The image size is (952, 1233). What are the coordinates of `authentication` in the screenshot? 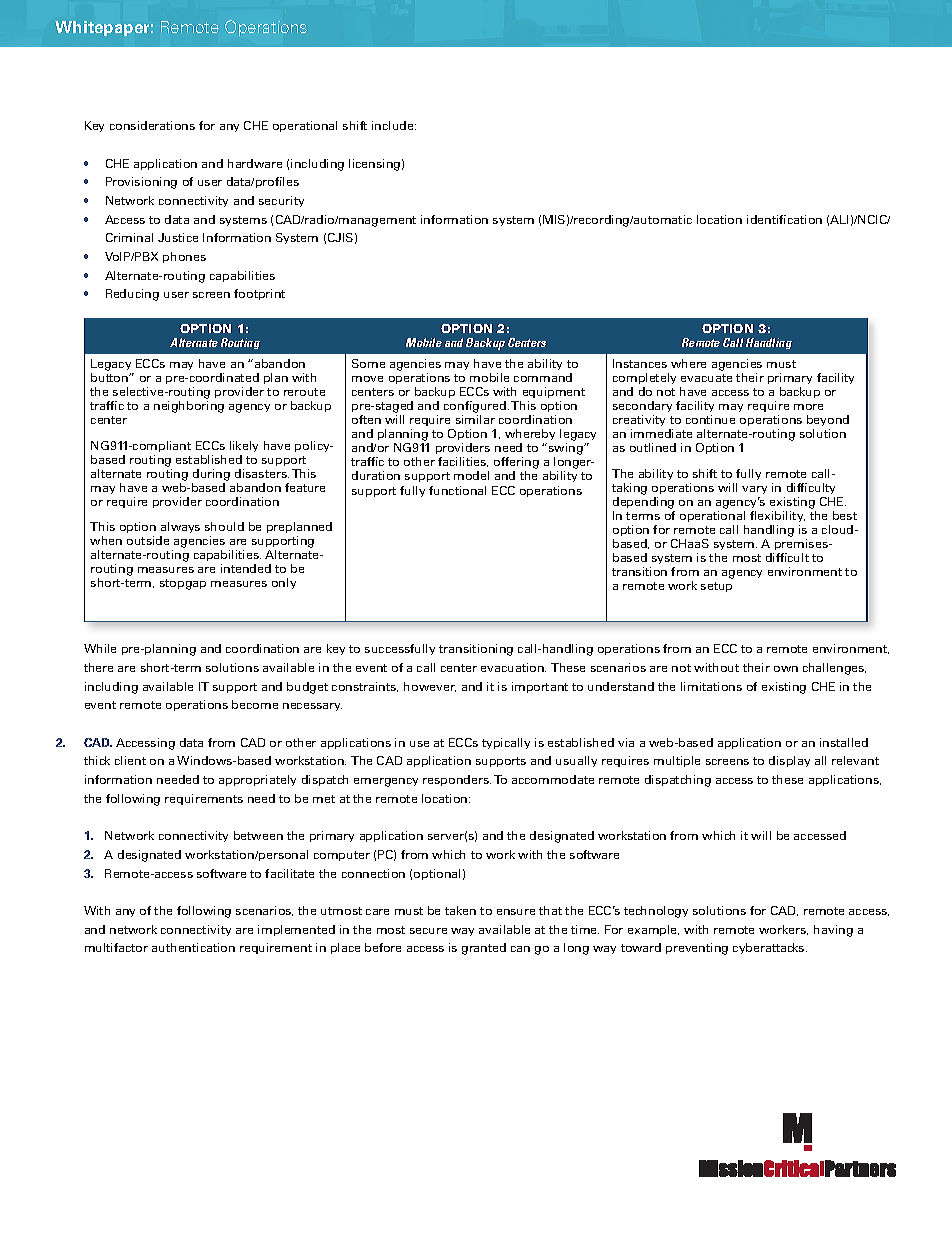 It's located at (193, 947).
